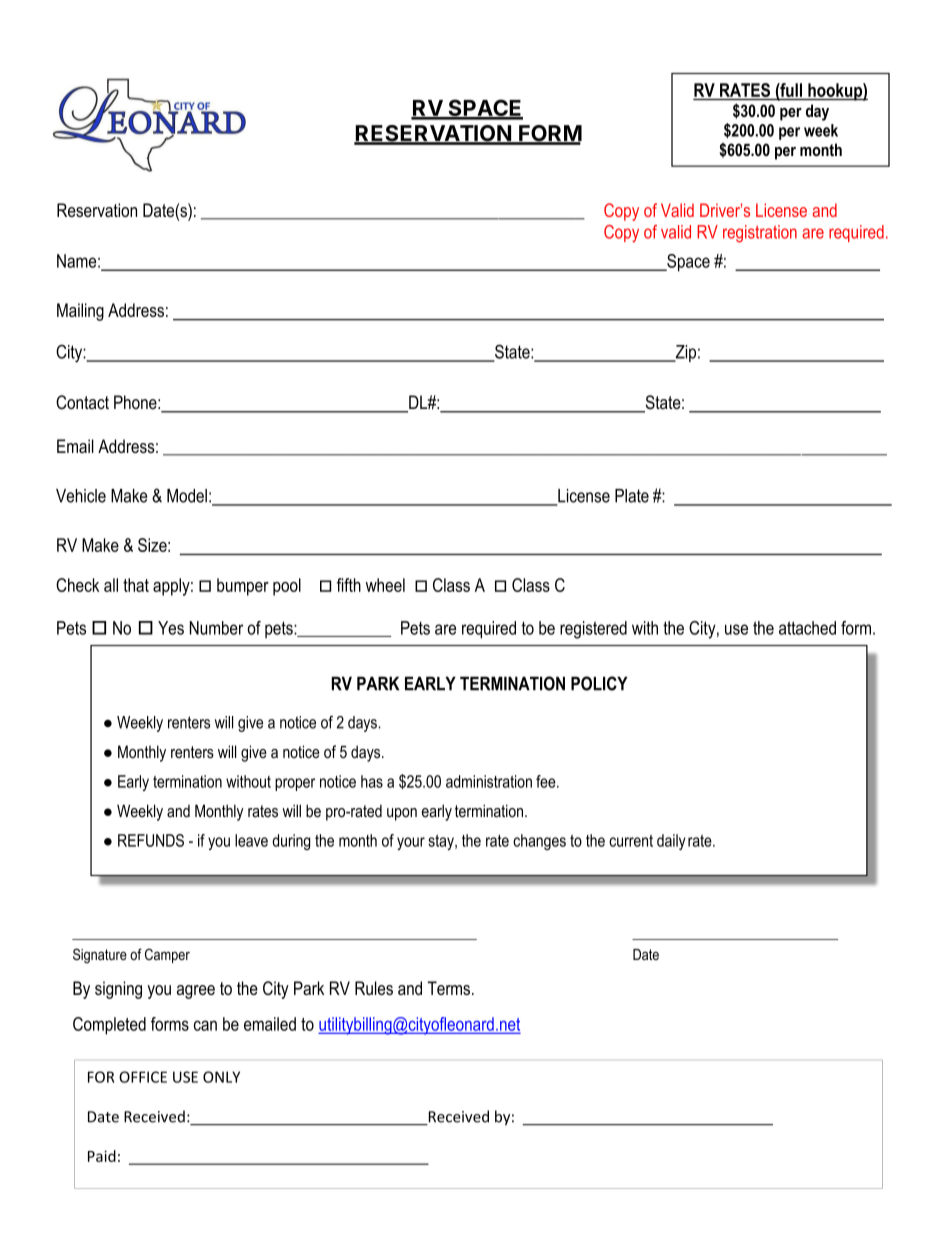  Describe the element at coordinates (489, 781) in the page. I see `administration` at that location.
